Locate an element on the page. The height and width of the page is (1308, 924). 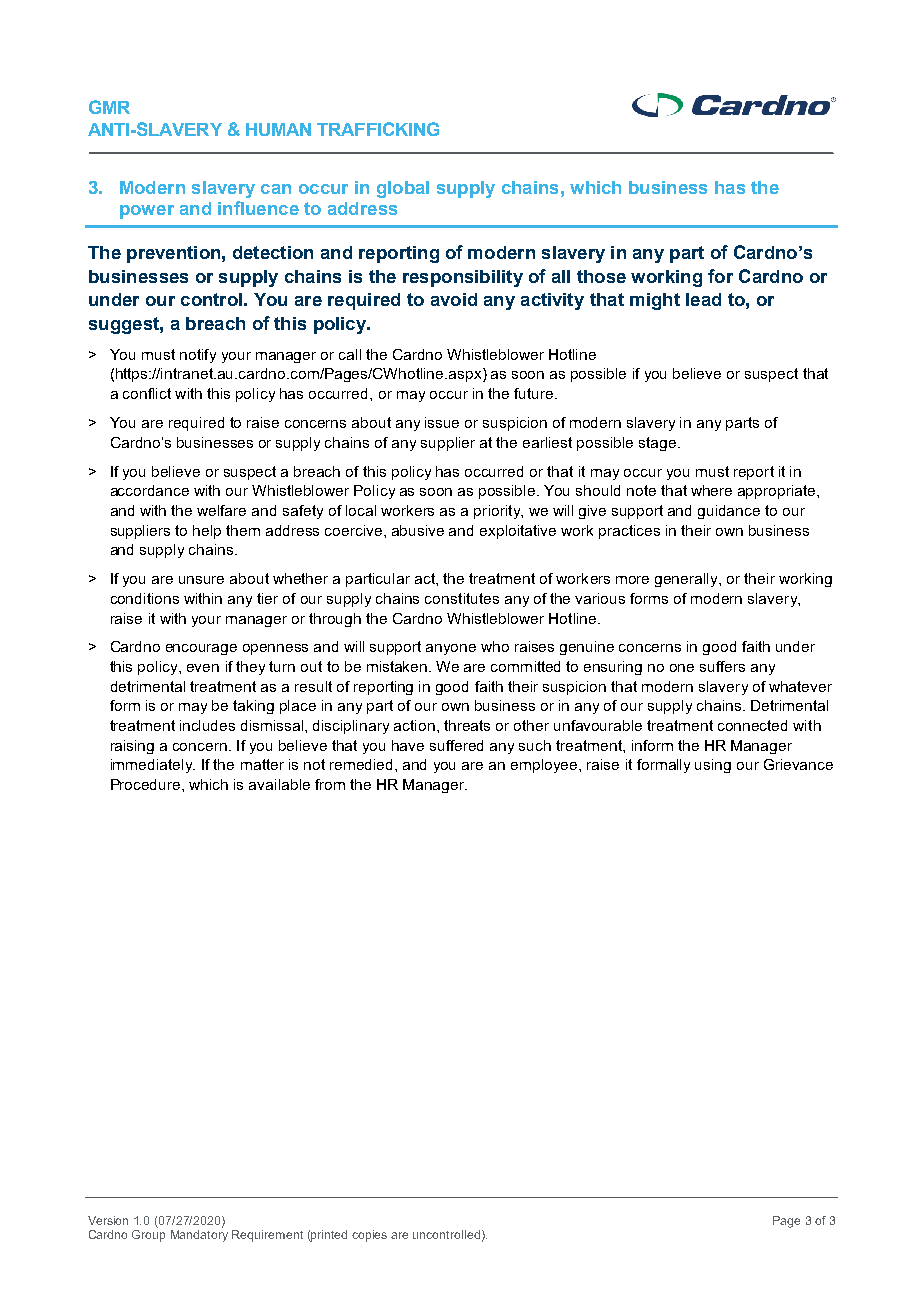
HUMAN is located at coordinates (278, 129).
